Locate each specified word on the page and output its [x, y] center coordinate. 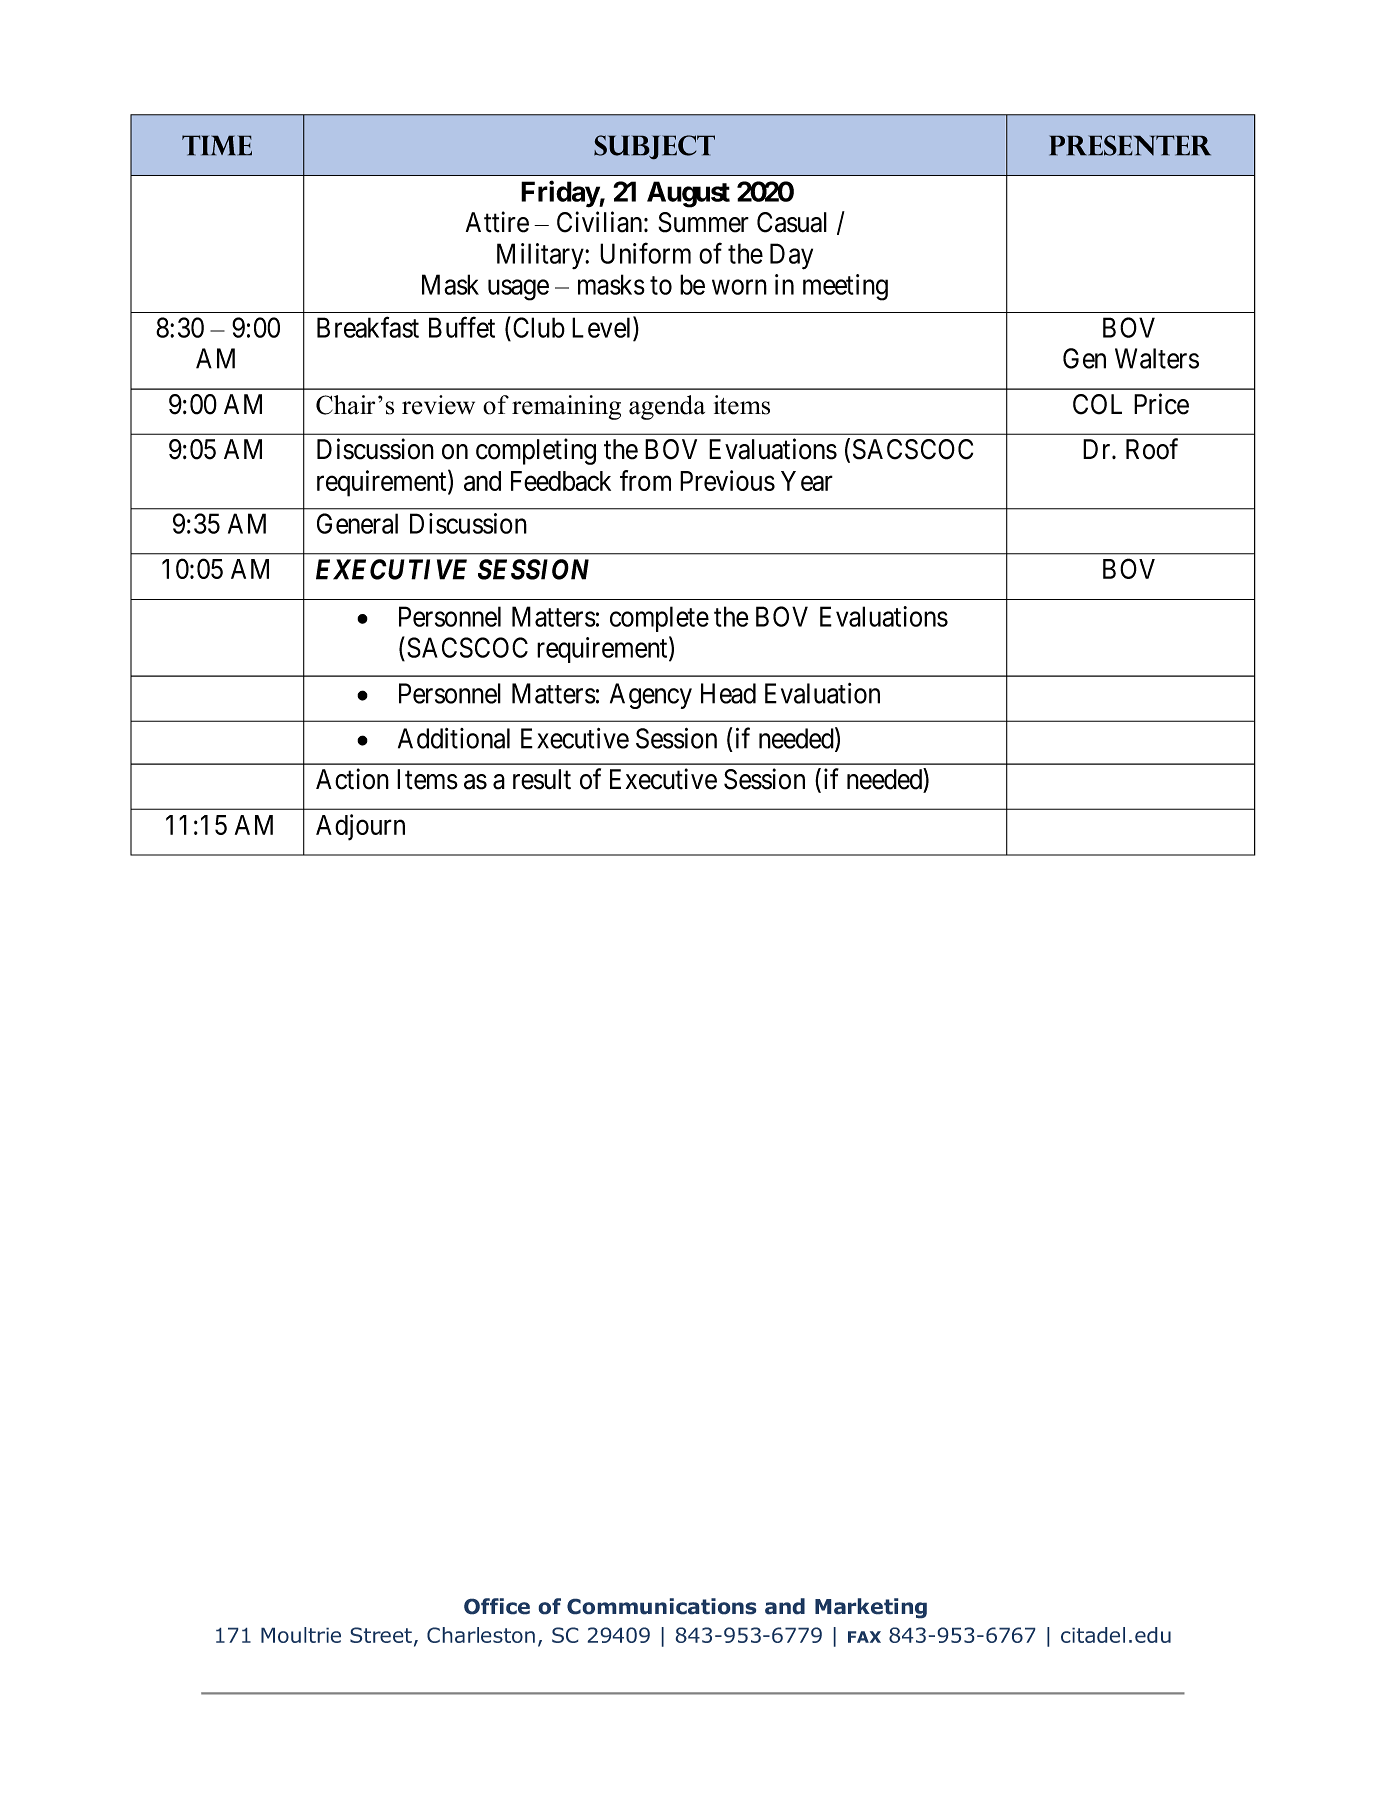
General [357, 523]
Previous [727, 480]
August [688, 194]
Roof [1152, 449]
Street [381, 1635]
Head [728, 693]
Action [352, 779]
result [542, 779]
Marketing [871, 1608]
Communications [662, 1606]
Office [497, 1606]
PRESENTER [1130, 145]
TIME [217, 145]
